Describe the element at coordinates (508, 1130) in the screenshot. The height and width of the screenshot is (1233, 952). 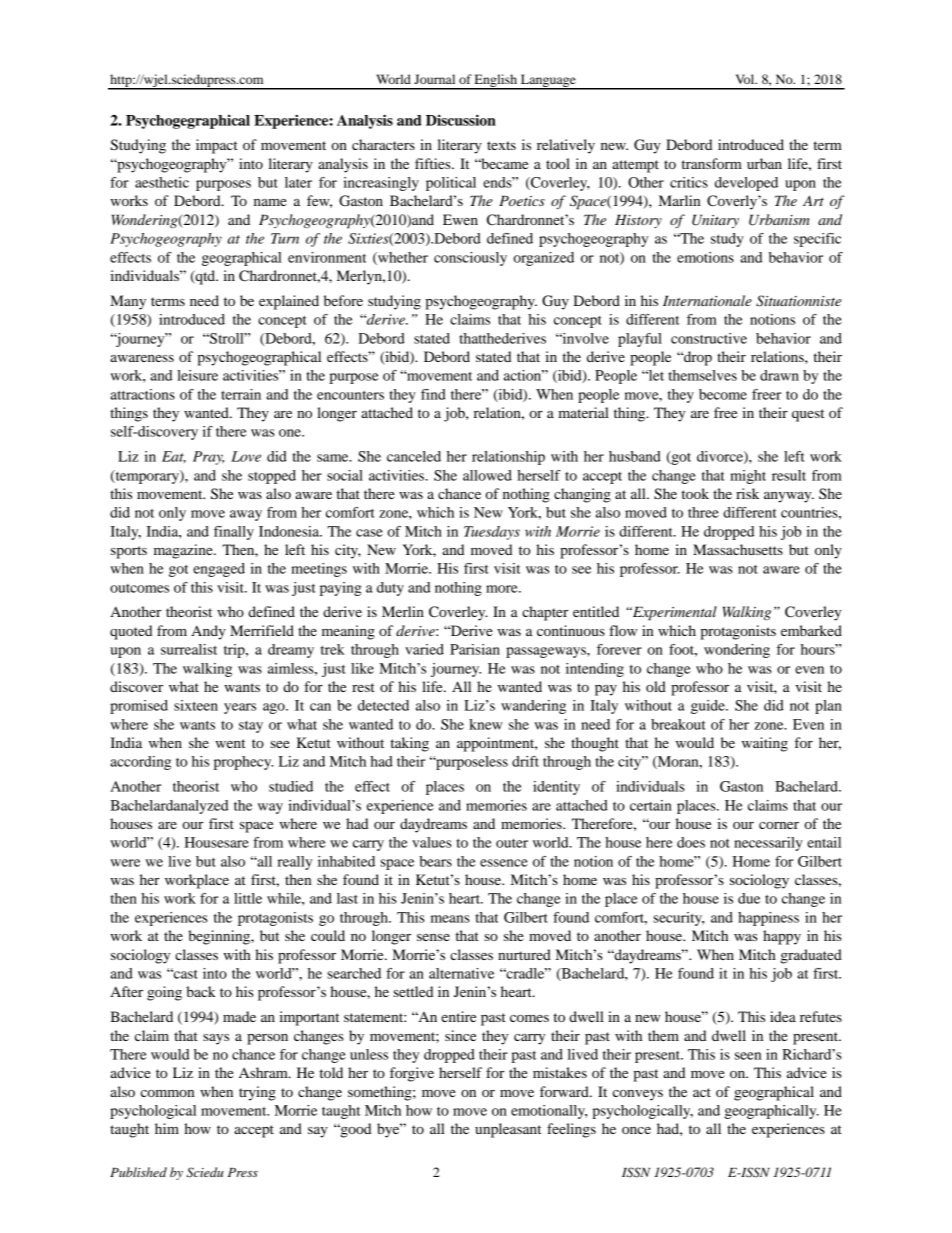
I see `unpleasant` at that location.
